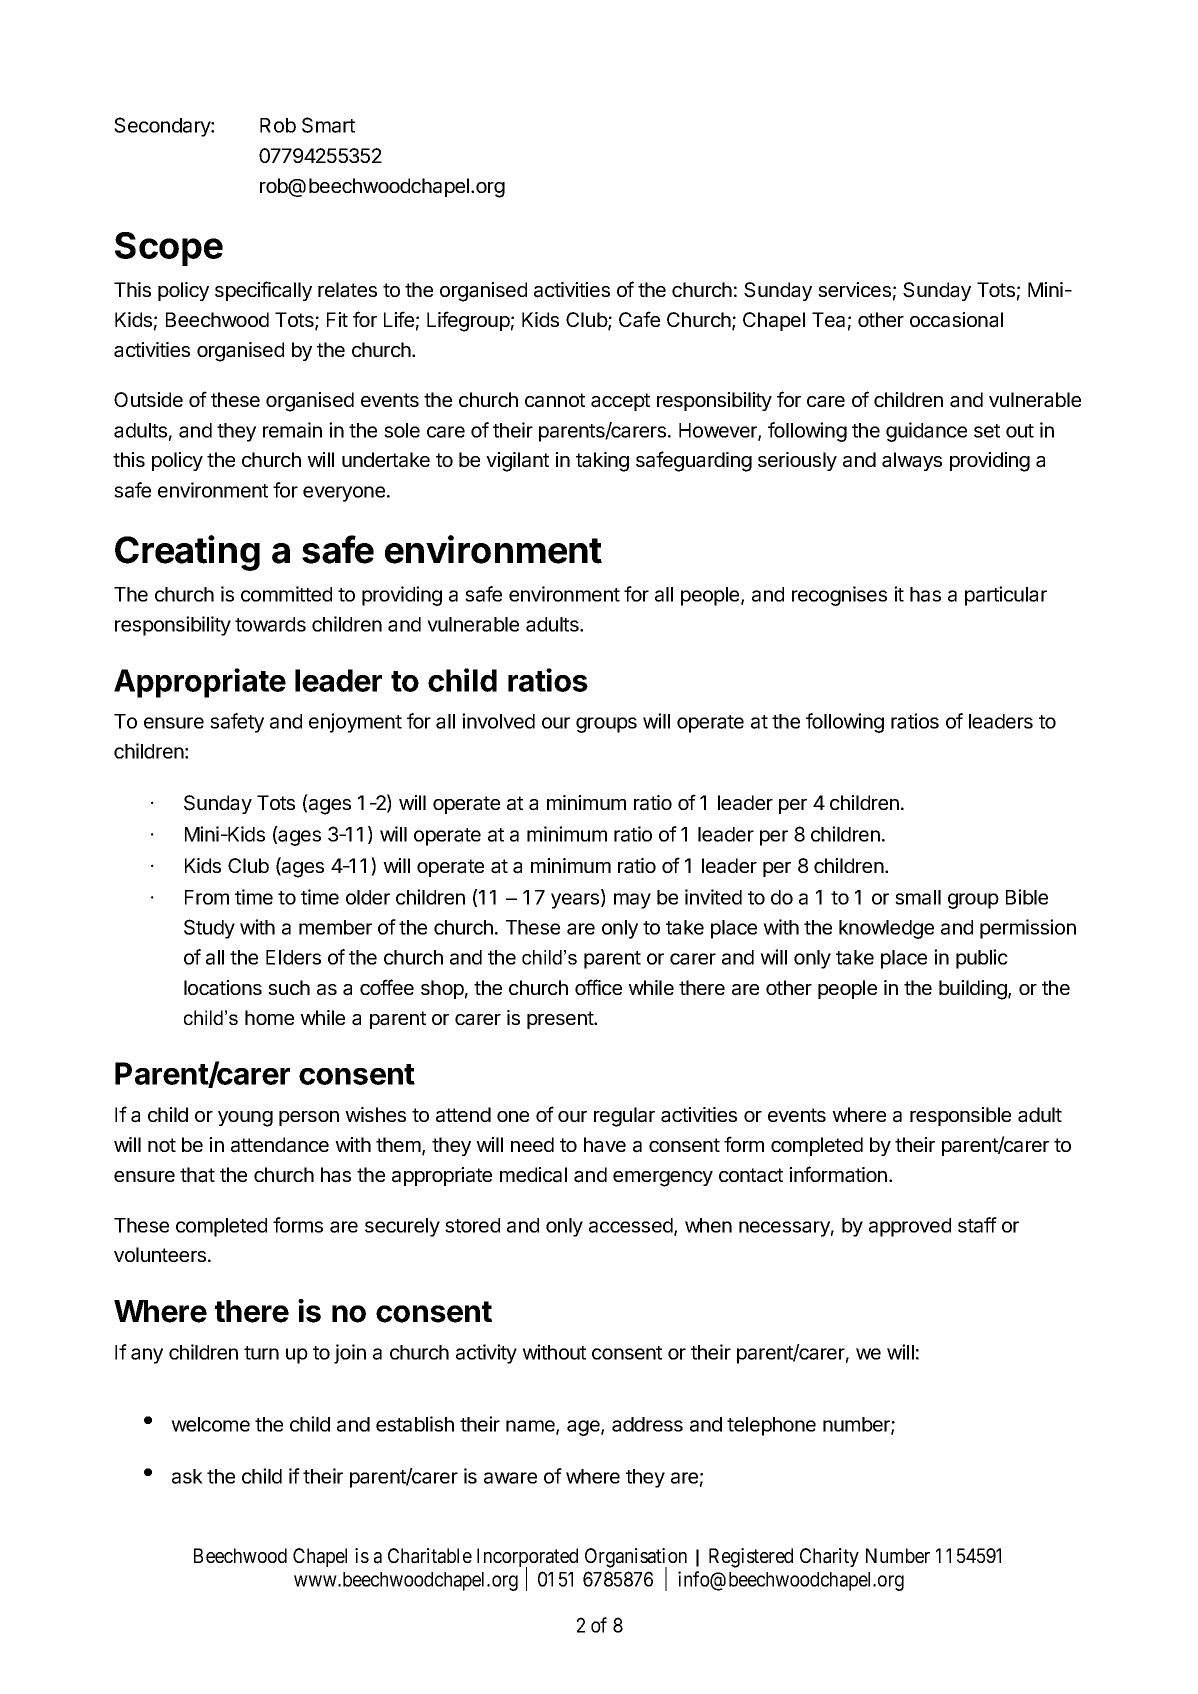 The width and height of the document is (1198, 1694). What do you see at coordinates (918, 897) in the document?
I see `small` at bounding box center [918, 897].
